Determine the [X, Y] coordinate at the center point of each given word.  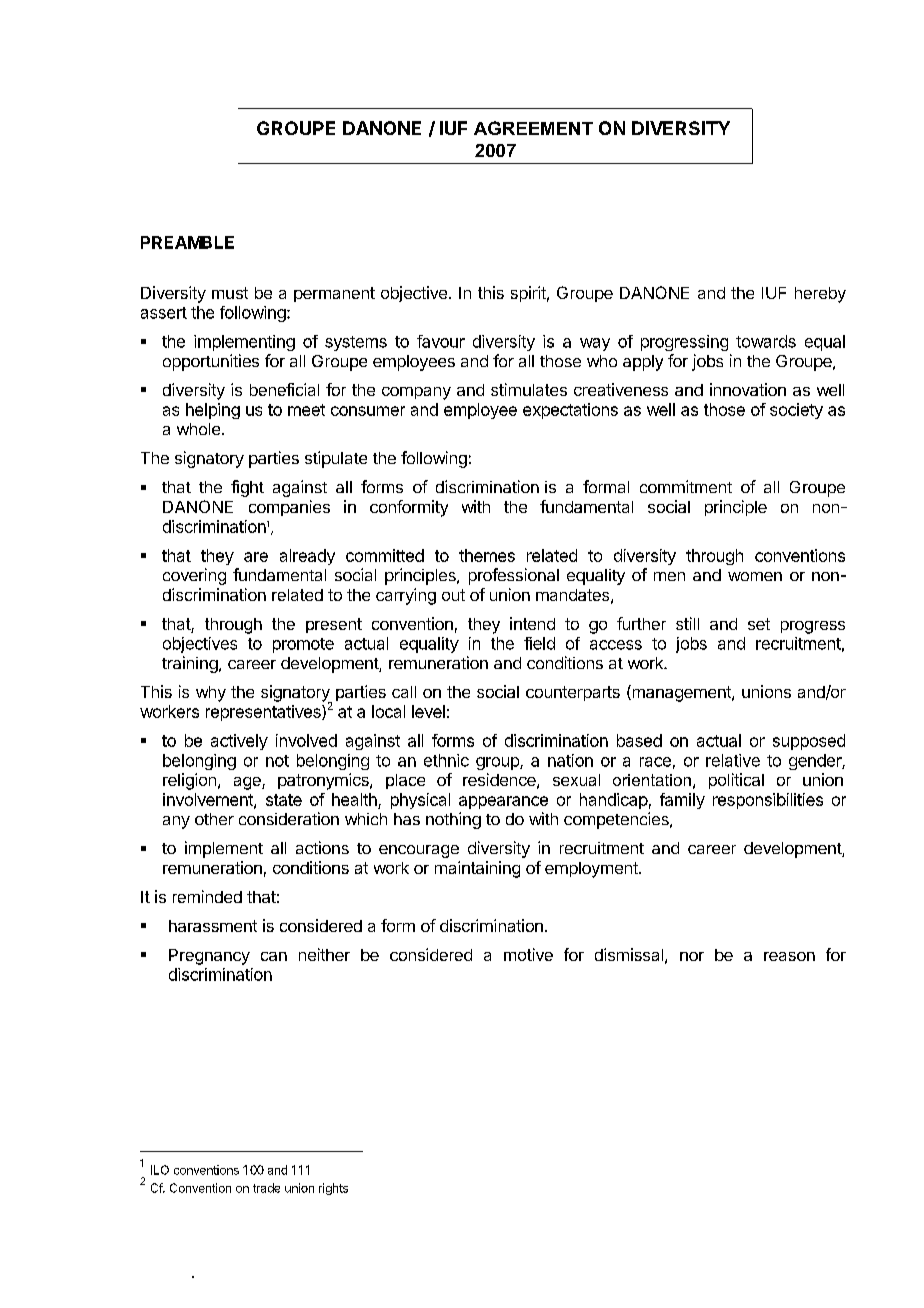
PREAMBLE [187, 242]
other [214, 819]
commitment [686, 486]
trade [266, 1188]
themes [487, 555]
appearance [503, 802]
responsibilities [768, 801]
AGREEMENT [533, 128]
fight [247, 488]
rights [333, 1189]
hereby [820, 295]
